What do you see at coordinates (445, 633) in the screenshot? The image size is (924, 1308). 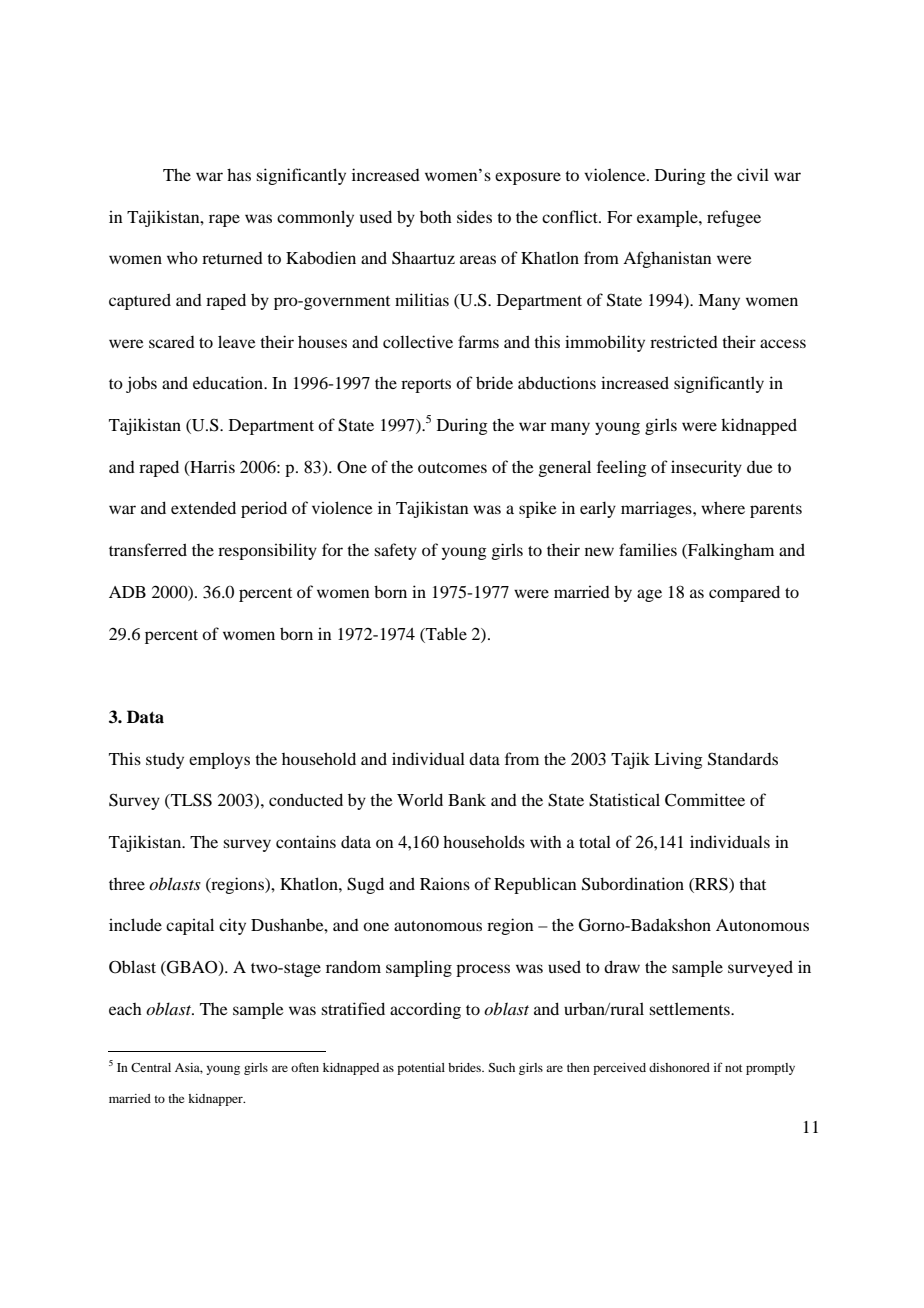 I see `Table` at bounding box center [445, 633].
